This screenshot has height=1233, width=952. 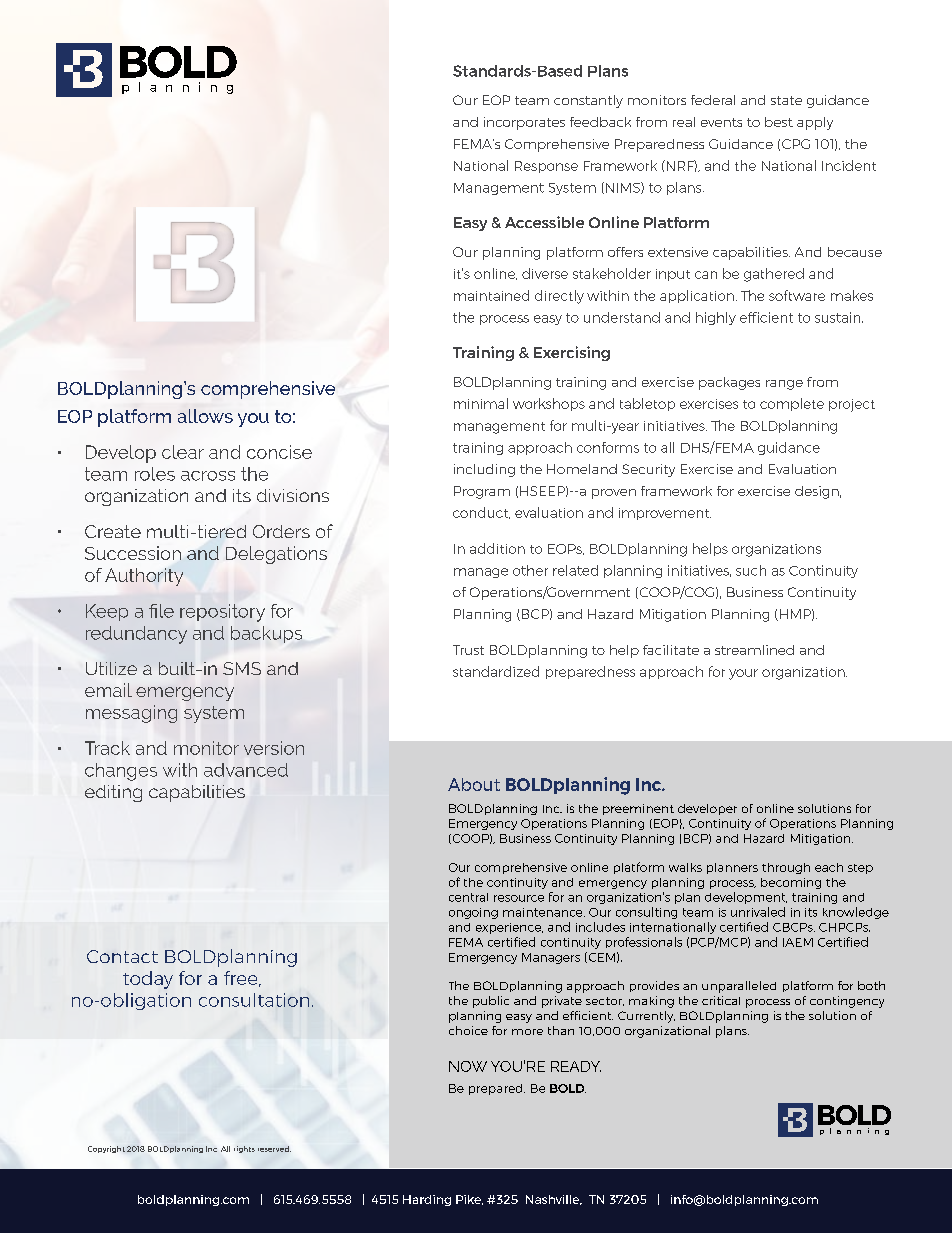 I want to click on Response, so click(x=546, y=167).
